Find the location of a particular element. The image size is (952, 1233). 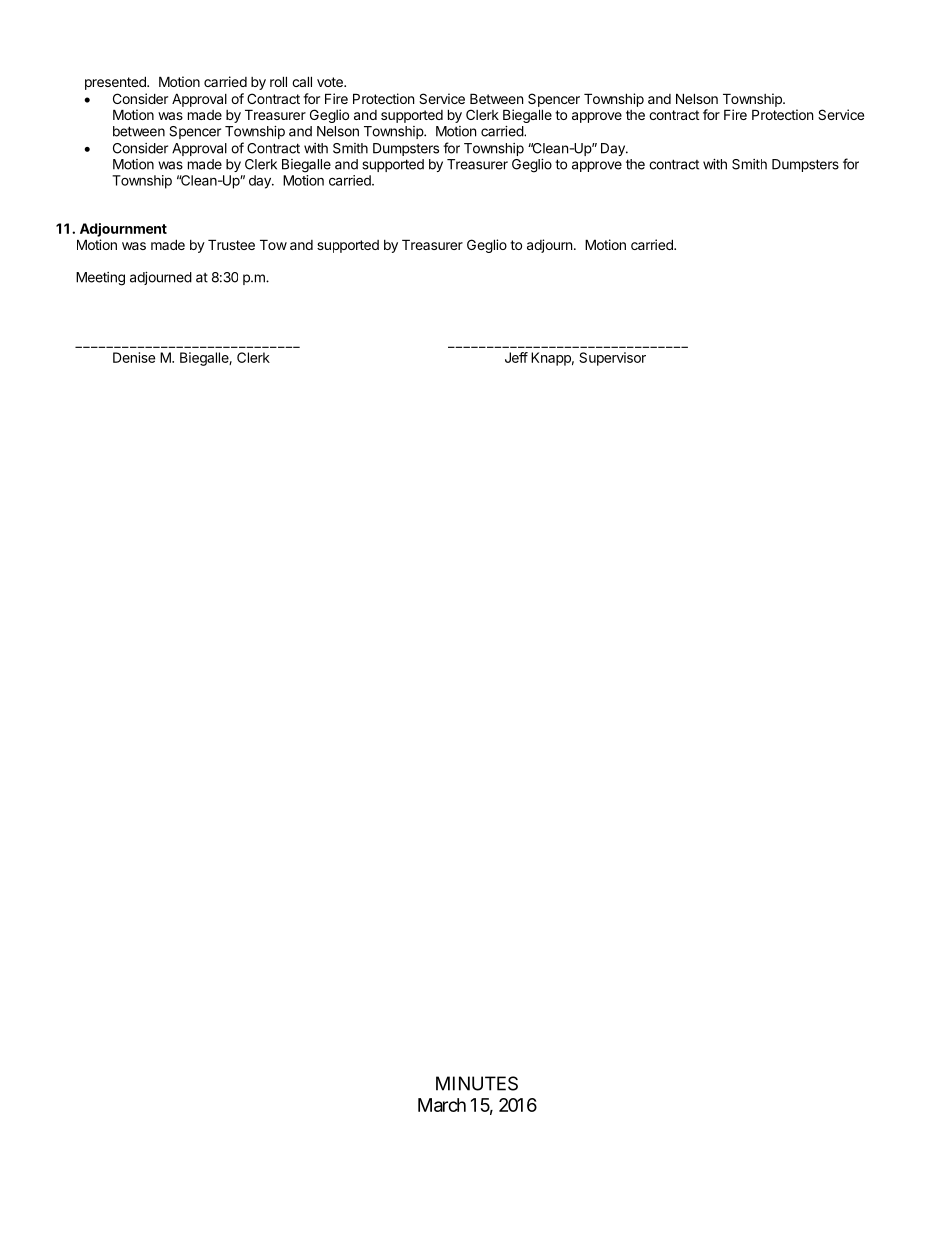

Jeff is located at coordinates (516, 357).
